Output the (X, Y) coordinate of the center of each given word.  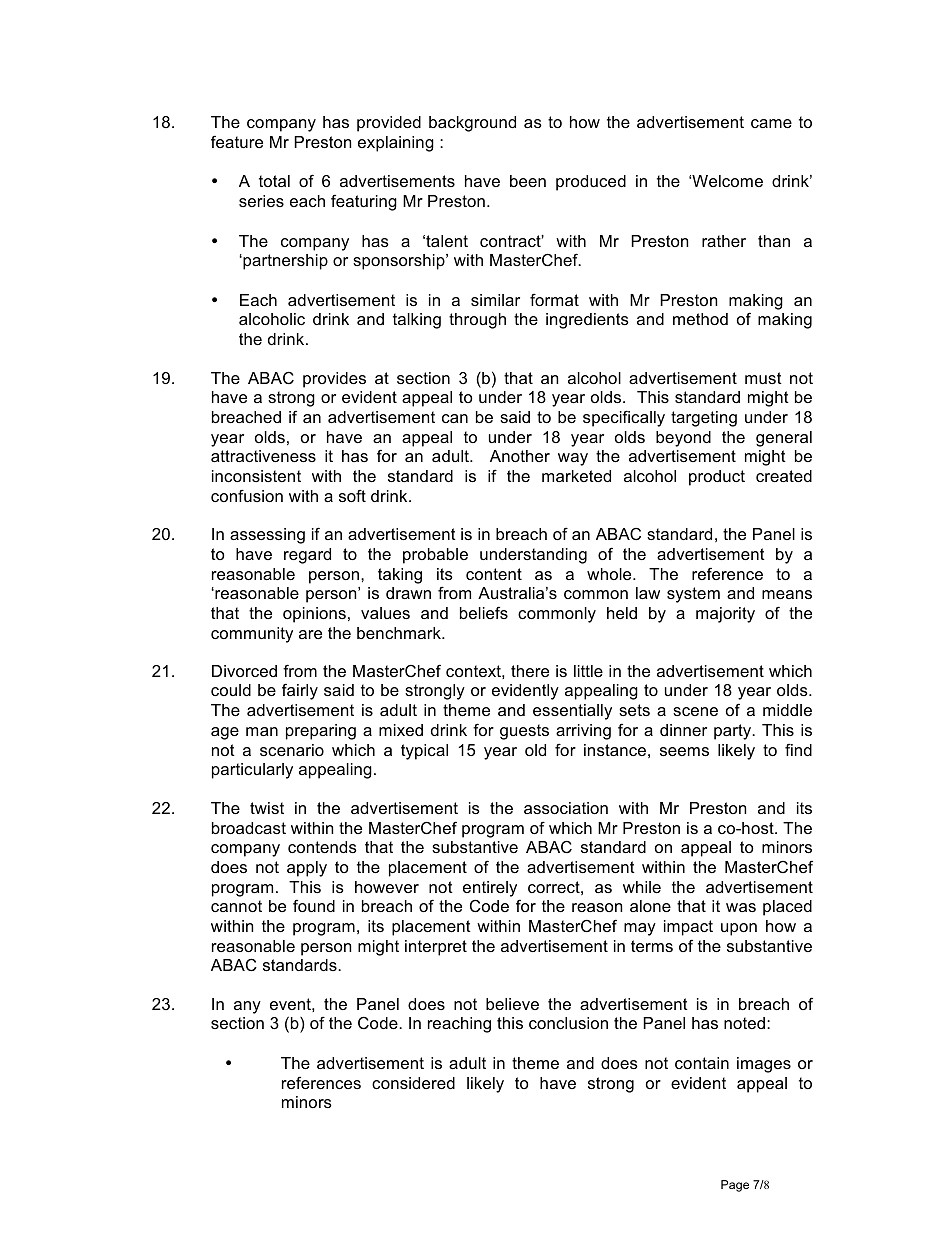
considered (413, 1083)
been (528, 181)
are (310, 634)
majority (725, 615)
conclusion (568, 1023)
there (530, 671)
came (771, 123)
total (274, 181)
